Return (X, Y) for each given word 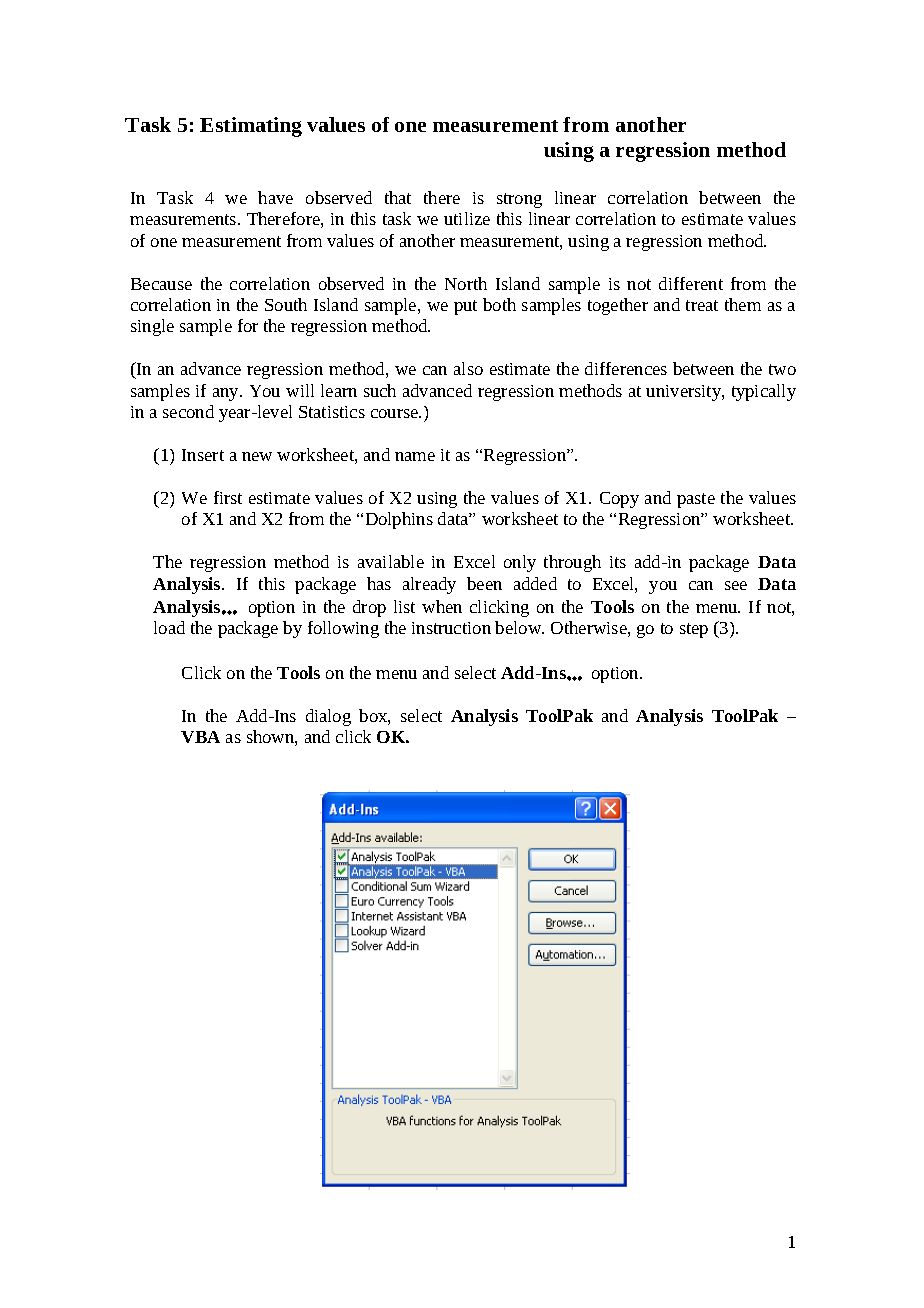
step (694, 630)
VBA (200, 737)
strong (519, 200)
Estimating (251, 127)
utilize (467, 218)
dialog (328, 717)
